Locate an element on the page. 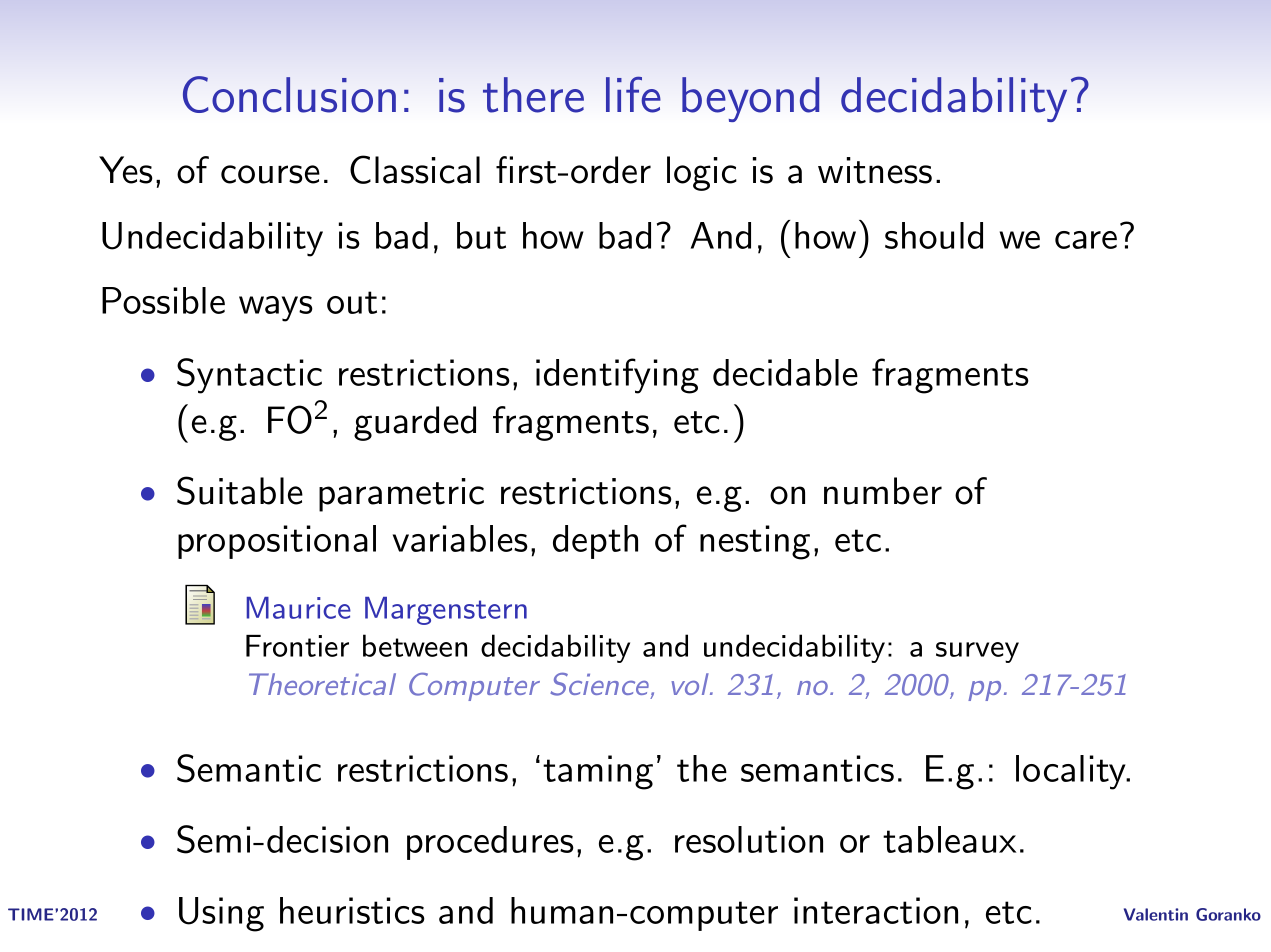 The width and height of the document is (1271, 952). depth is located at coordinates (595, 542).
